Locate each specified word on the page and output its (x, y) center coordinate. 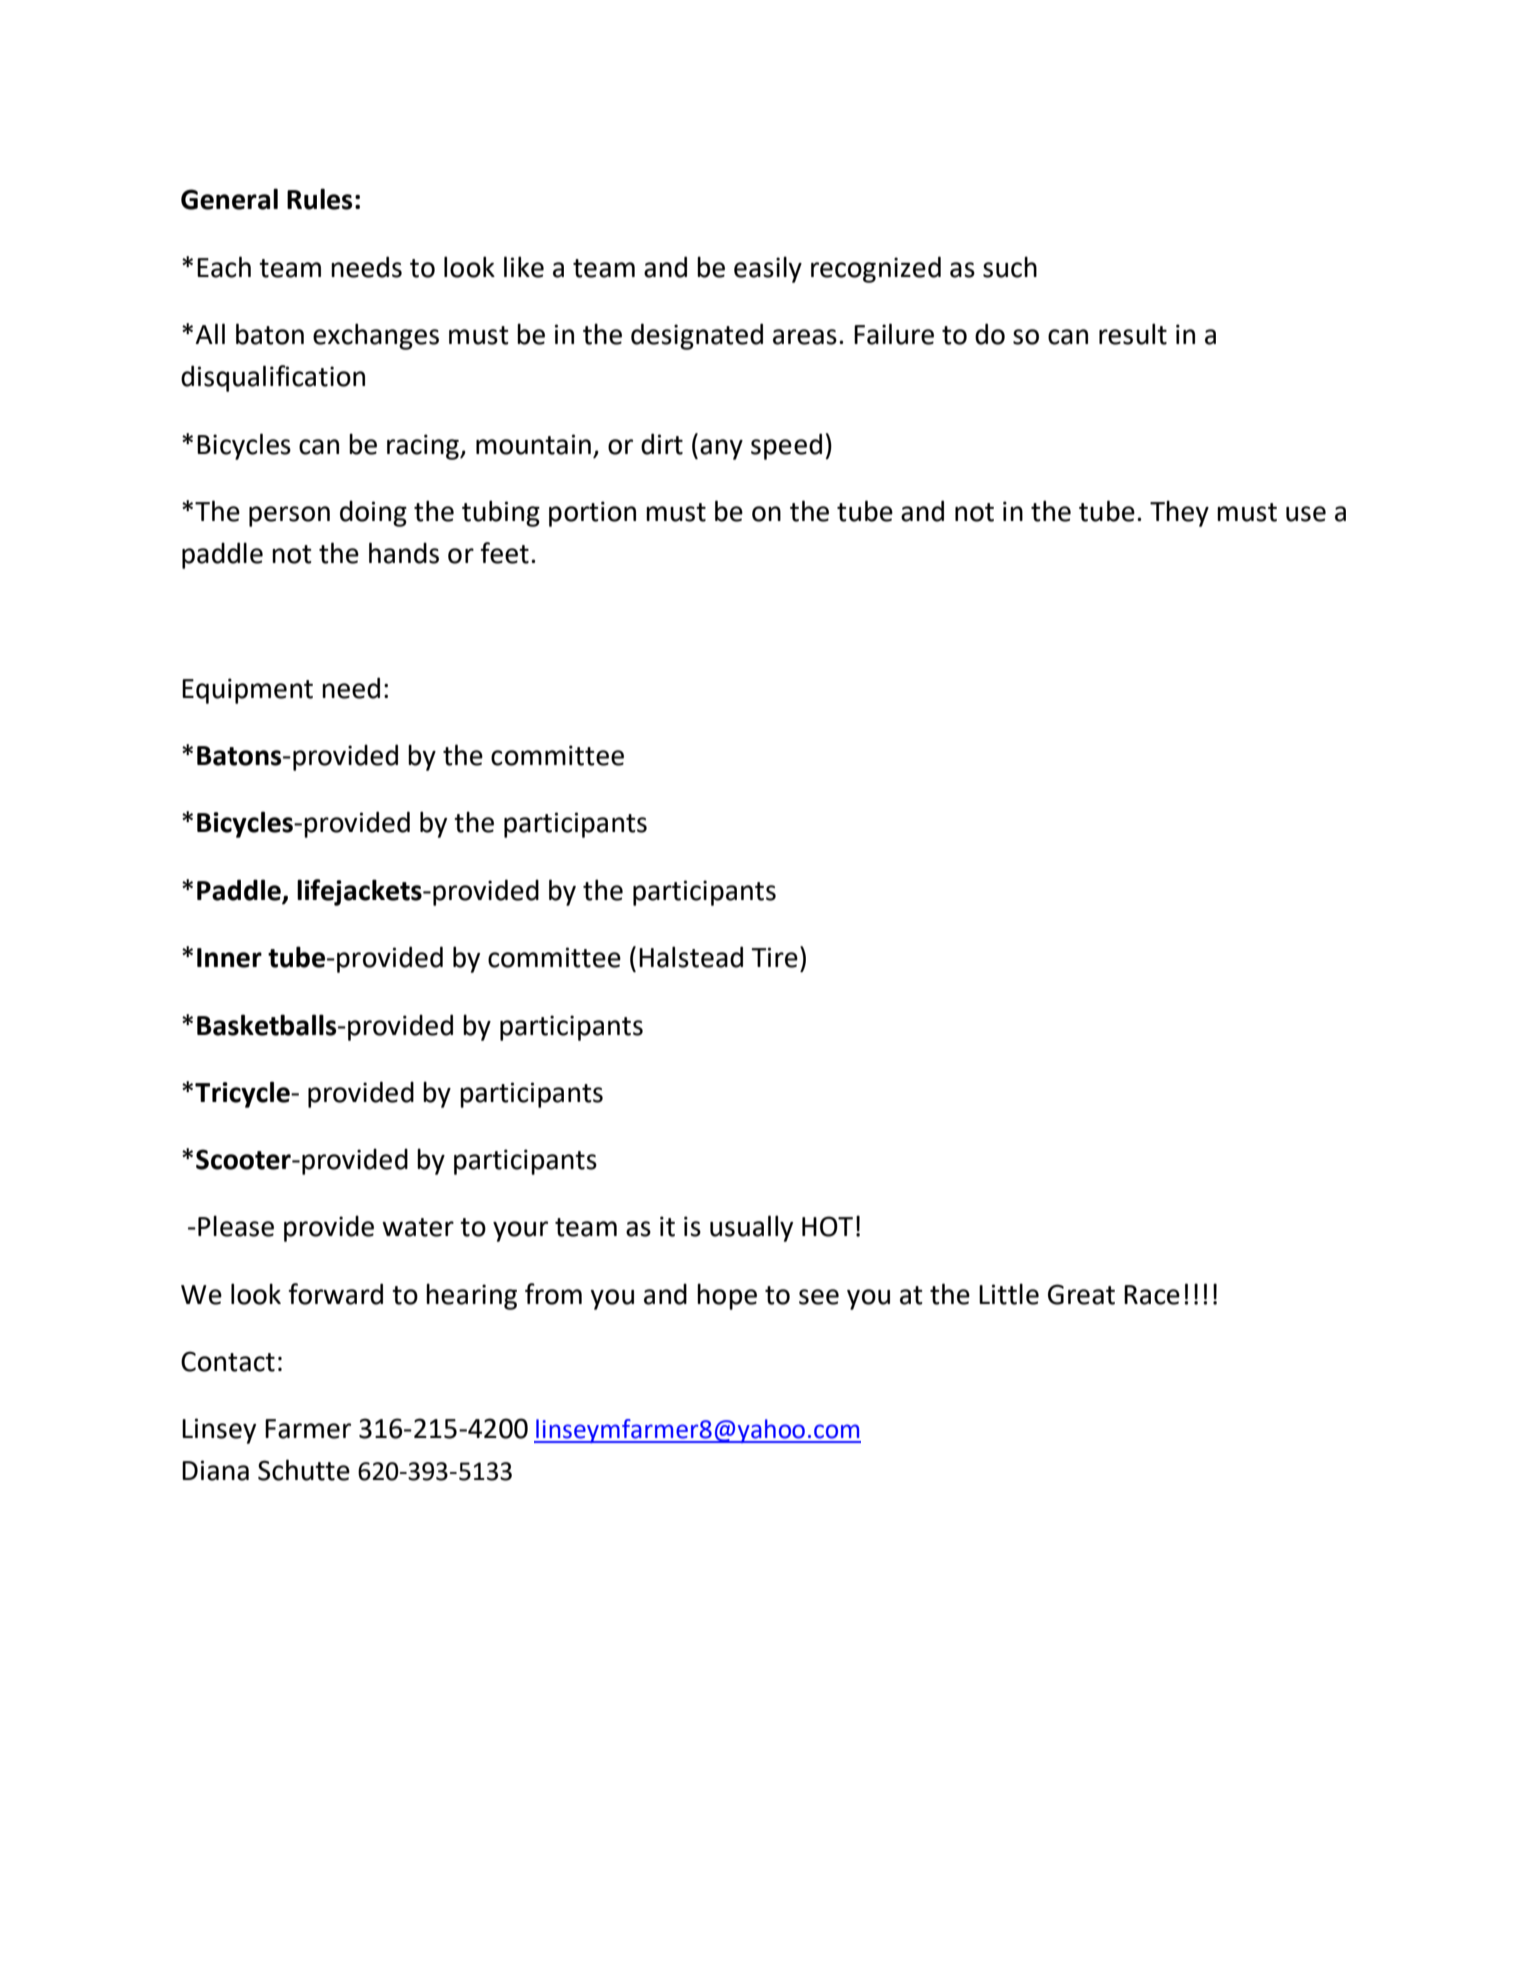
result (1133, 334)
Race (1152, 1295)
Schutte (304, 1470)
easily (768, 269)
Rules (319, 199)
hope (727, 1296)
